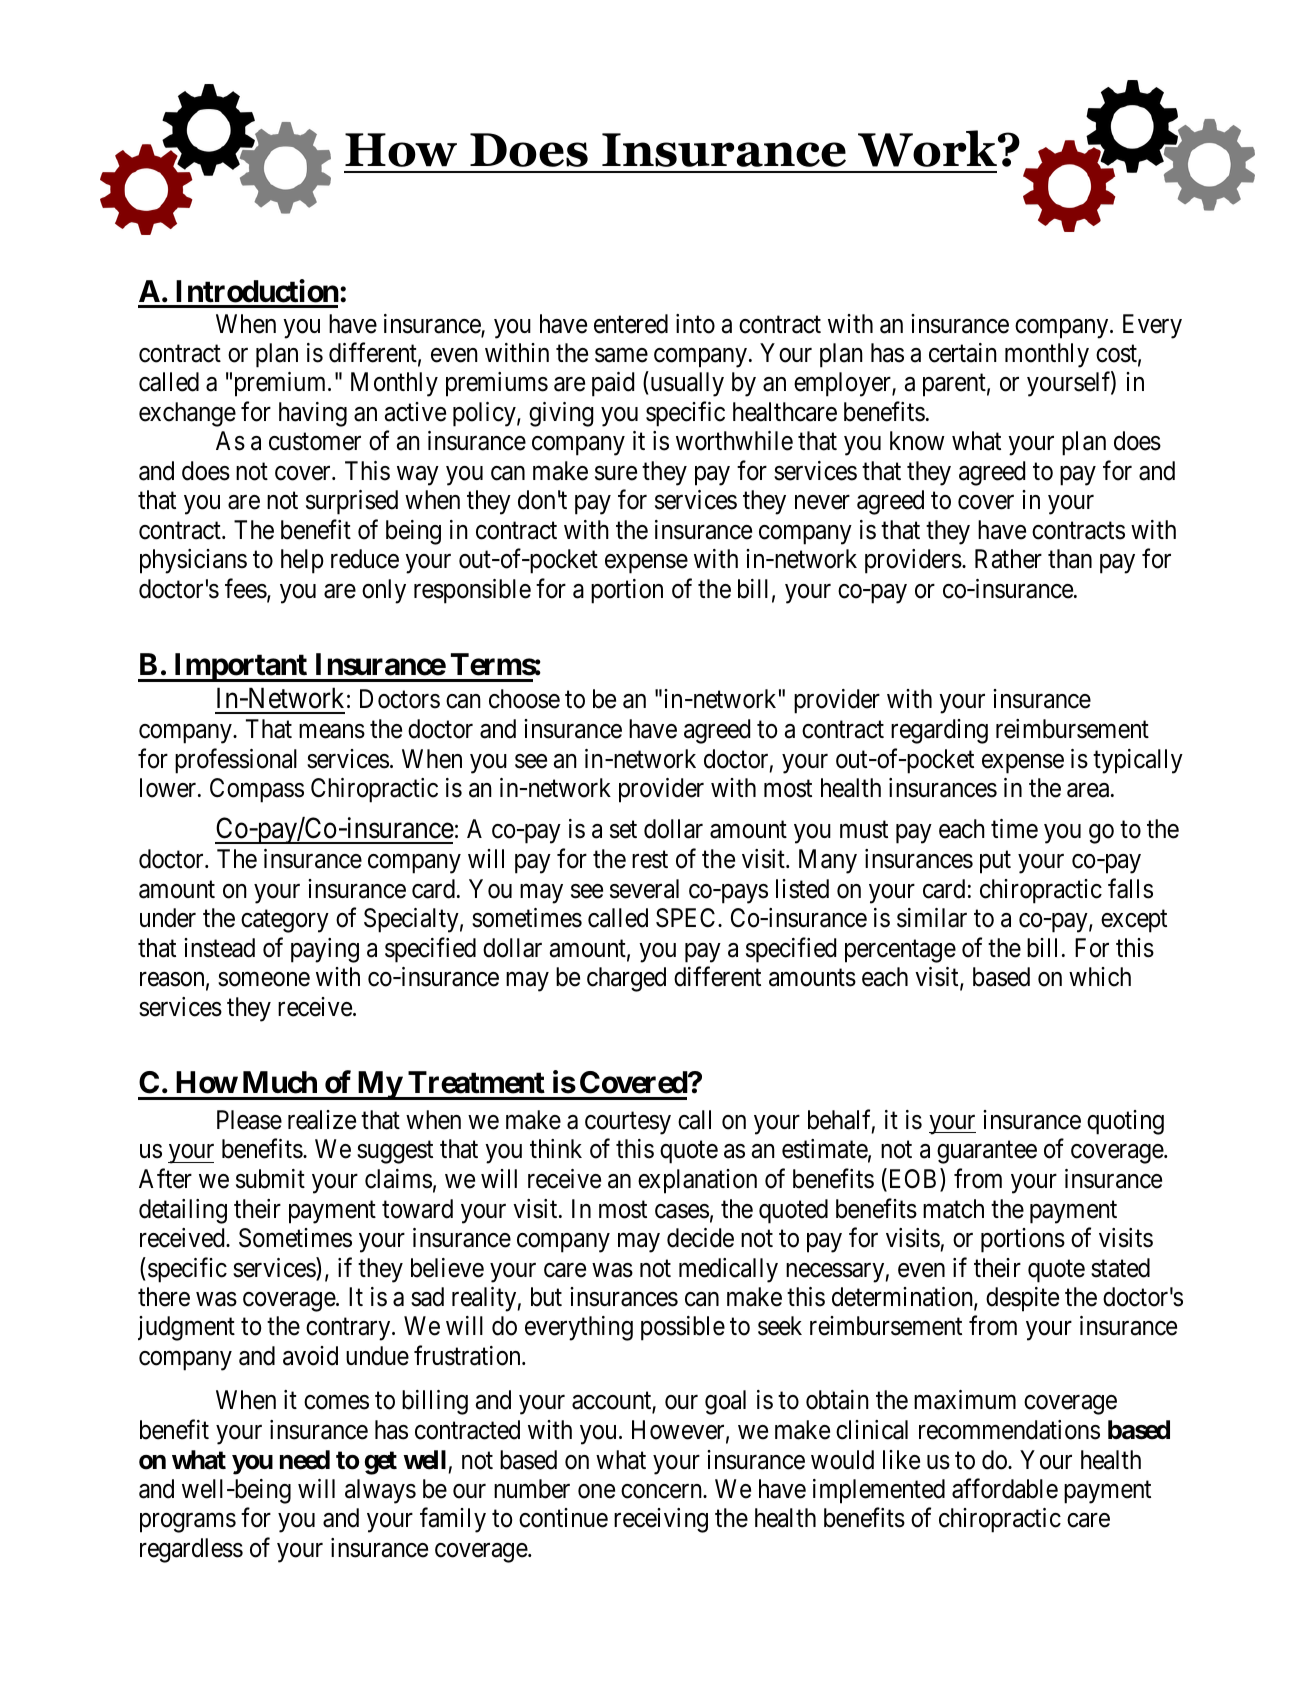 The height and width of the page is (1693, 1308). Describe the element at coordinates (249, 1120) in the page. I see `Please` at that location.
